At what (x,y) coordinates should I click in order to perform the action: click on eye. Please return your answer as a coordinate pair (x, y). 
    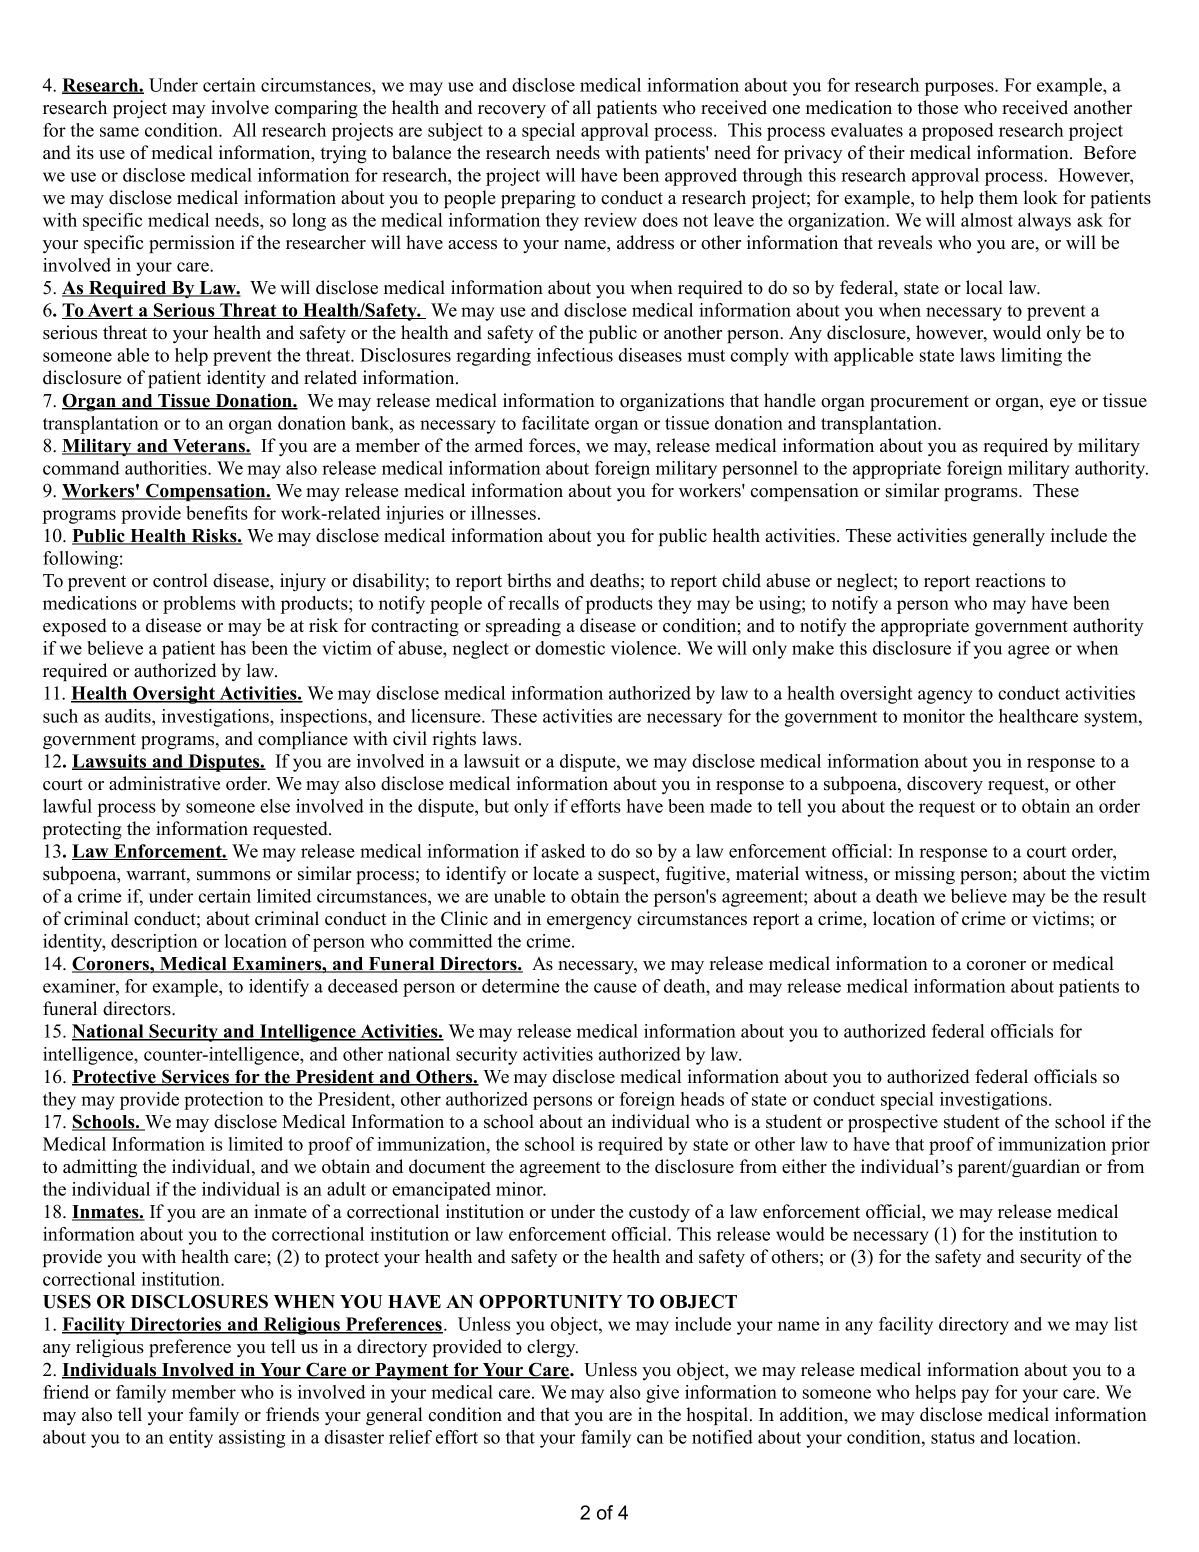
    Looking at the image, I should click on (1063, 404).
